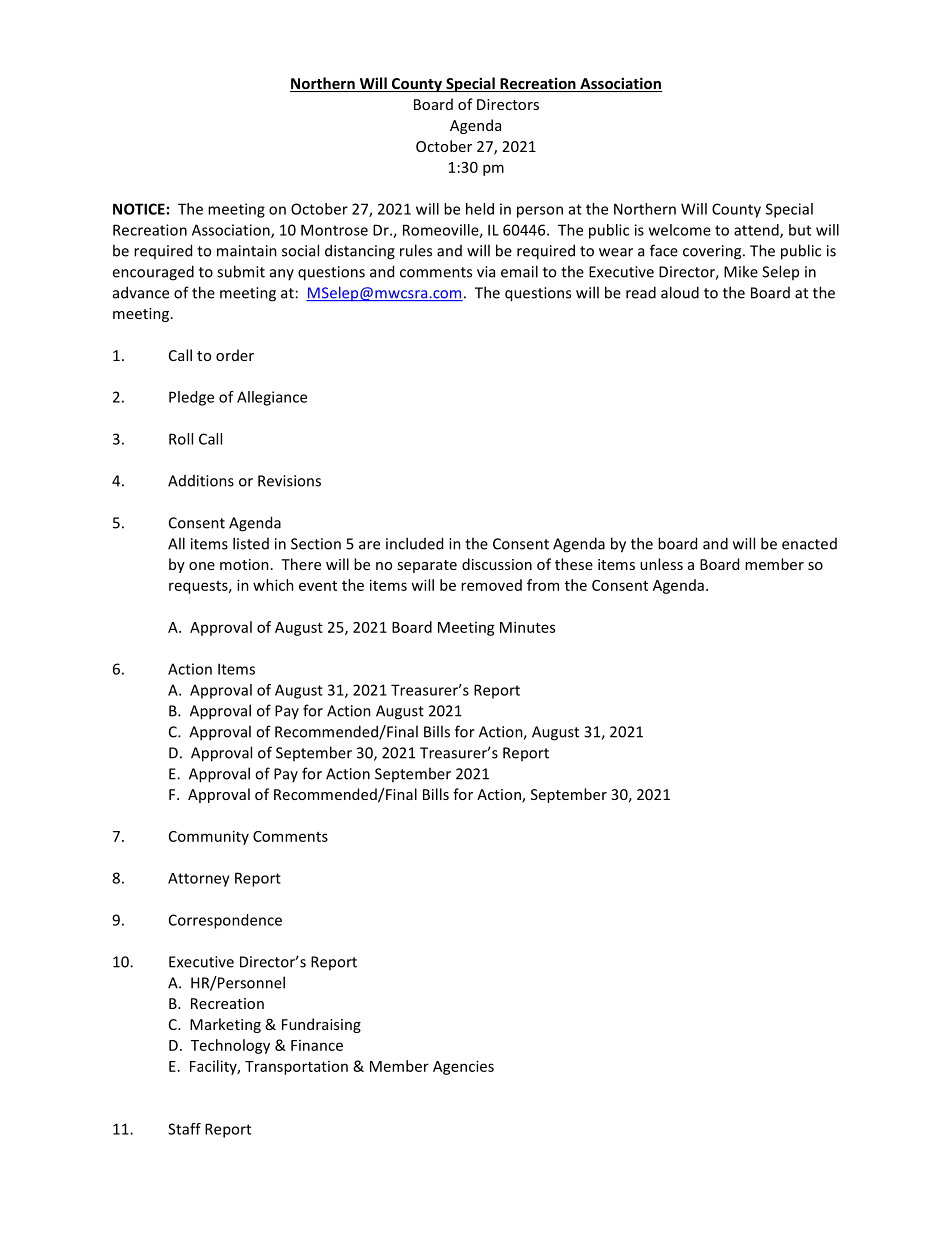 The width and height of the image is (952, 1233). Describe the element at coordinates (757, 231) in the image. I see `attend` at that location.
